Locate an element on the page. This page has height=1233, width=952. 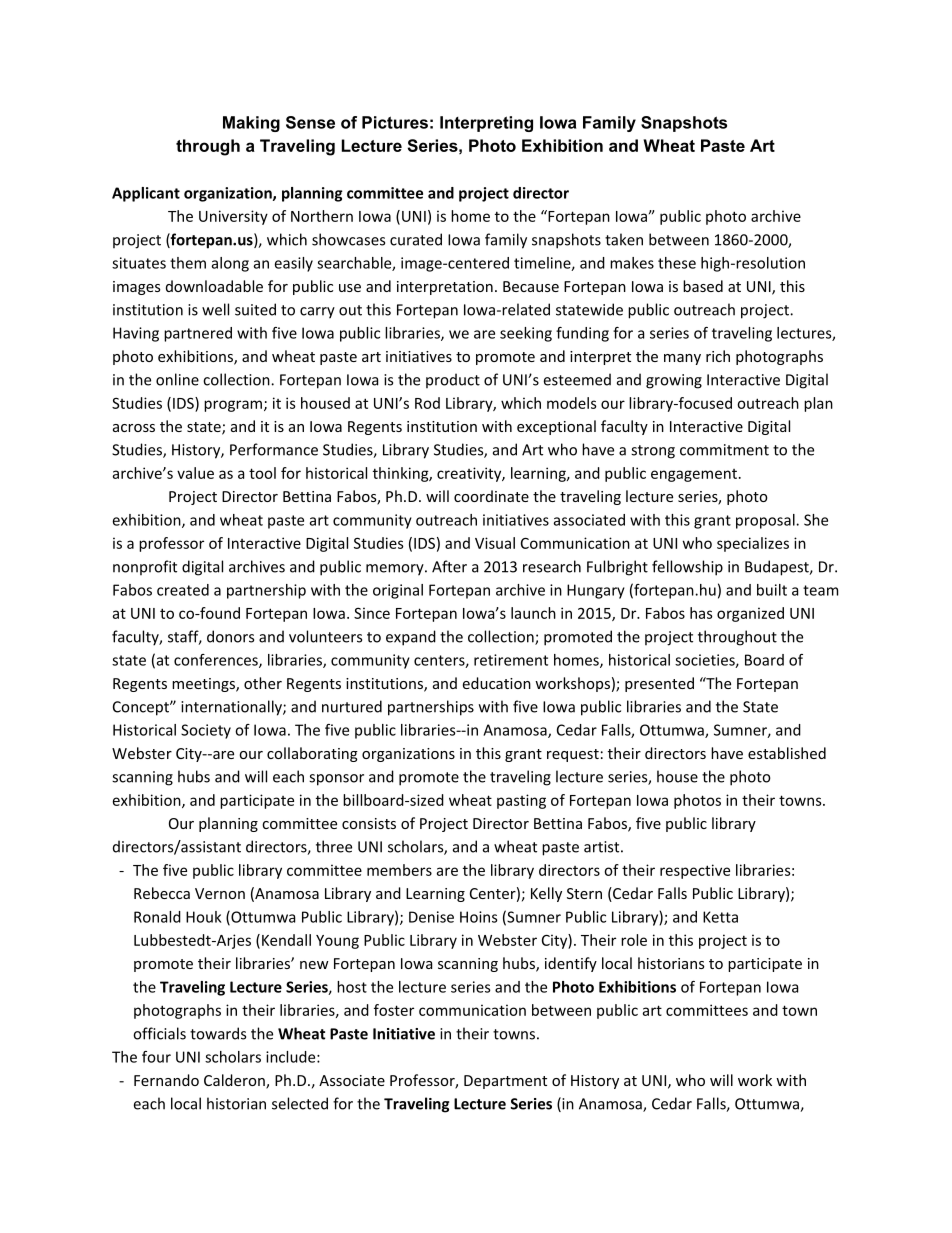
Department is located at coordinates (505, 1082).
